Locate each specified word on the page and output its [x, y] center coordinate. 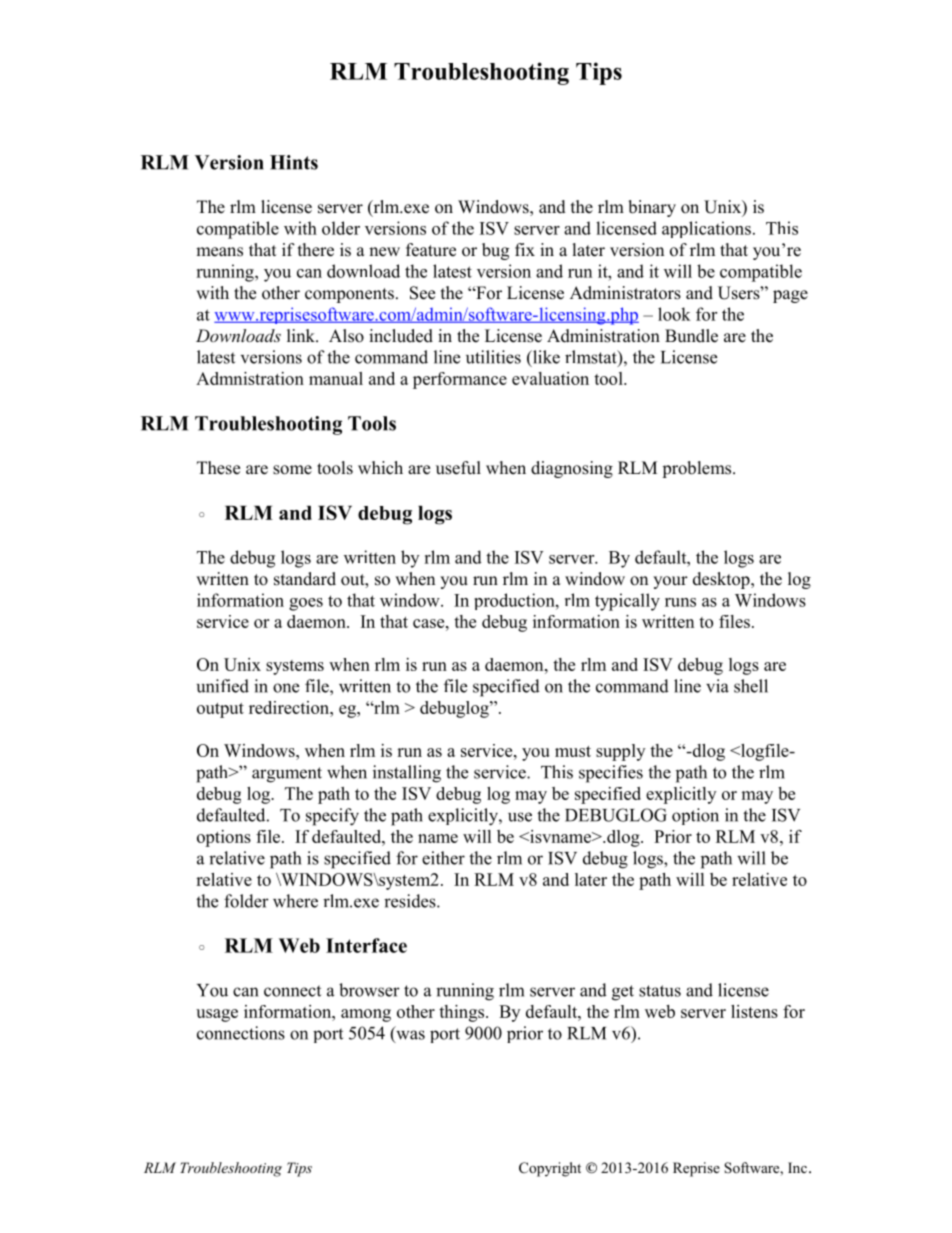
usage [217, 1015]
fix [525, 249]
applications [706, 229]
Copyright [550, 1169]
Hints [294, 162]
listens [754, 1011]
